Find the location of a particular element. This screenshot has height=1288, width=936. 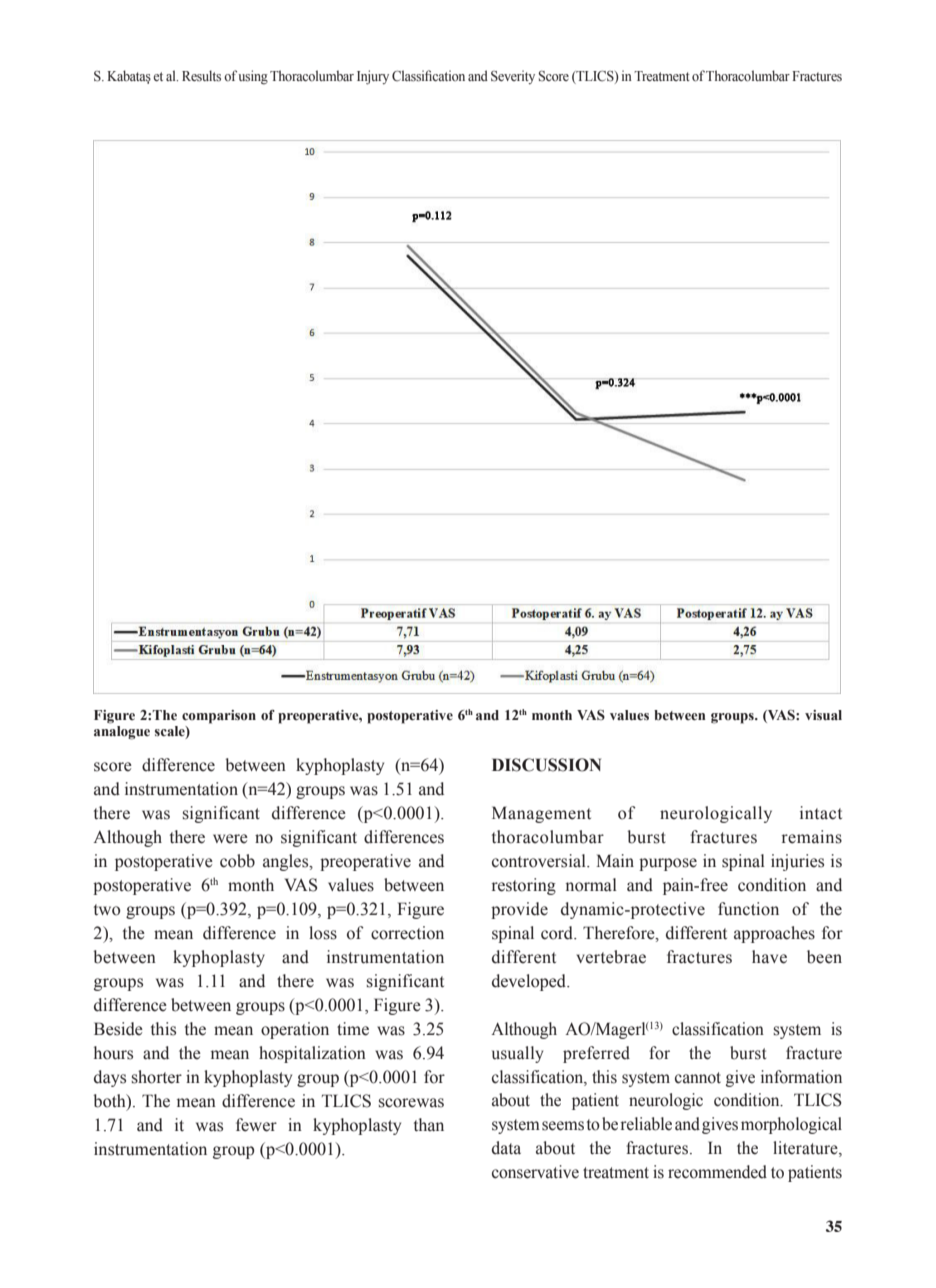

fewer is located at coordinates (256, 1125).
